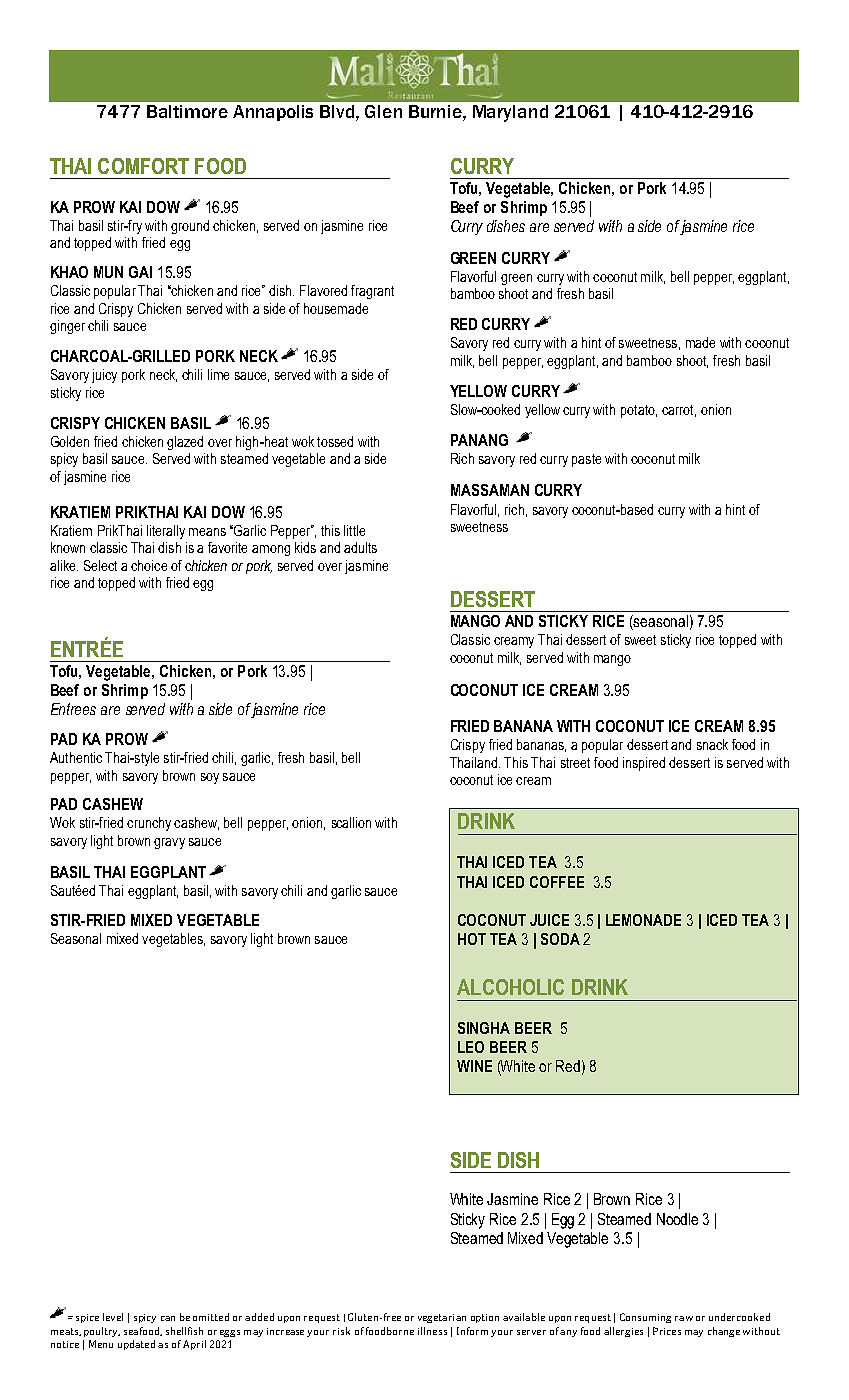 The image size is (849, 1400). What do you see at coordinates (643, 920) in the screenshot?
I see `LEMONADE` at bounding box center [643, 920].
